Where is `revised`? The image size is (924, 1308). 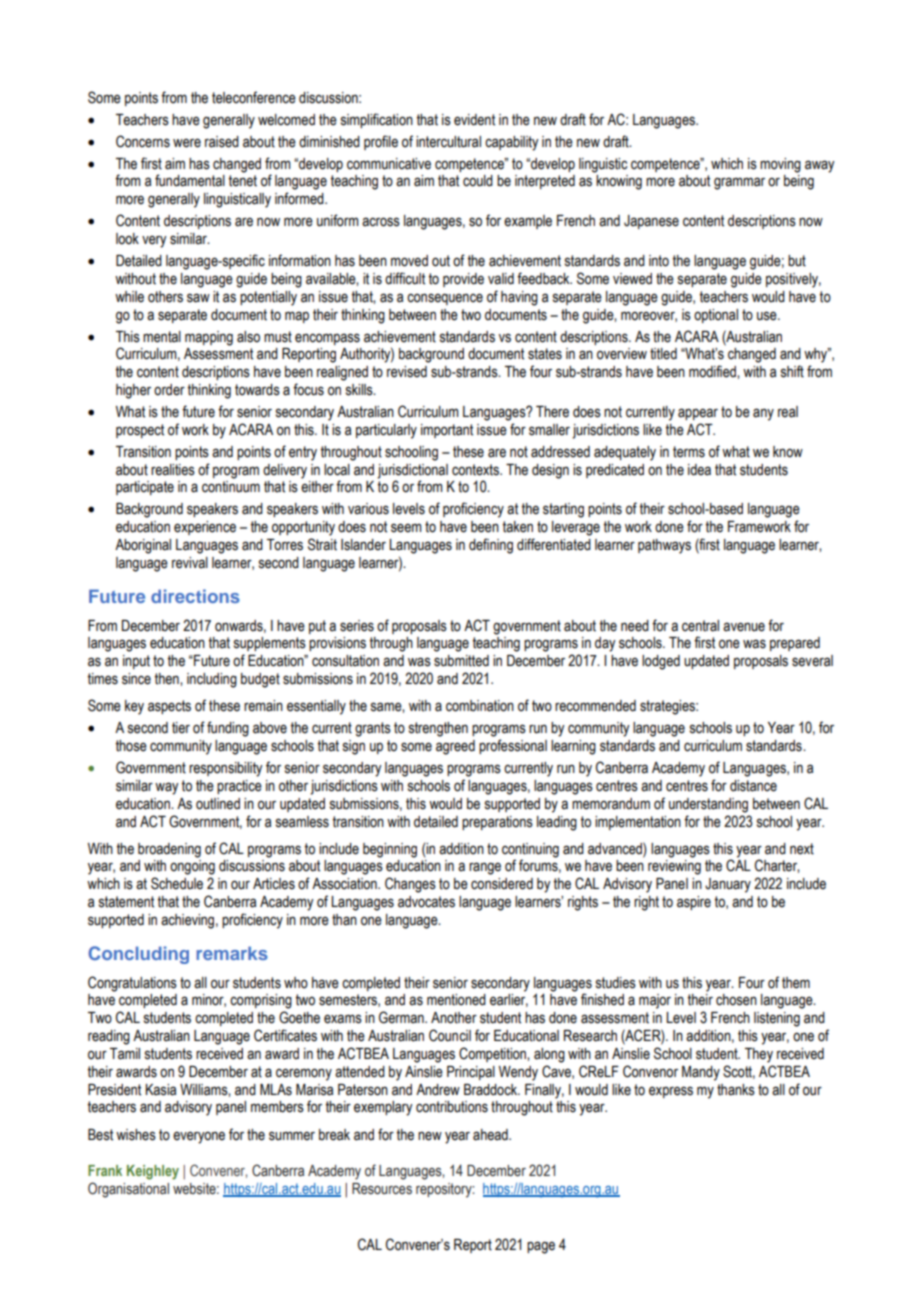
revised is located at coordinates (407, 372).
